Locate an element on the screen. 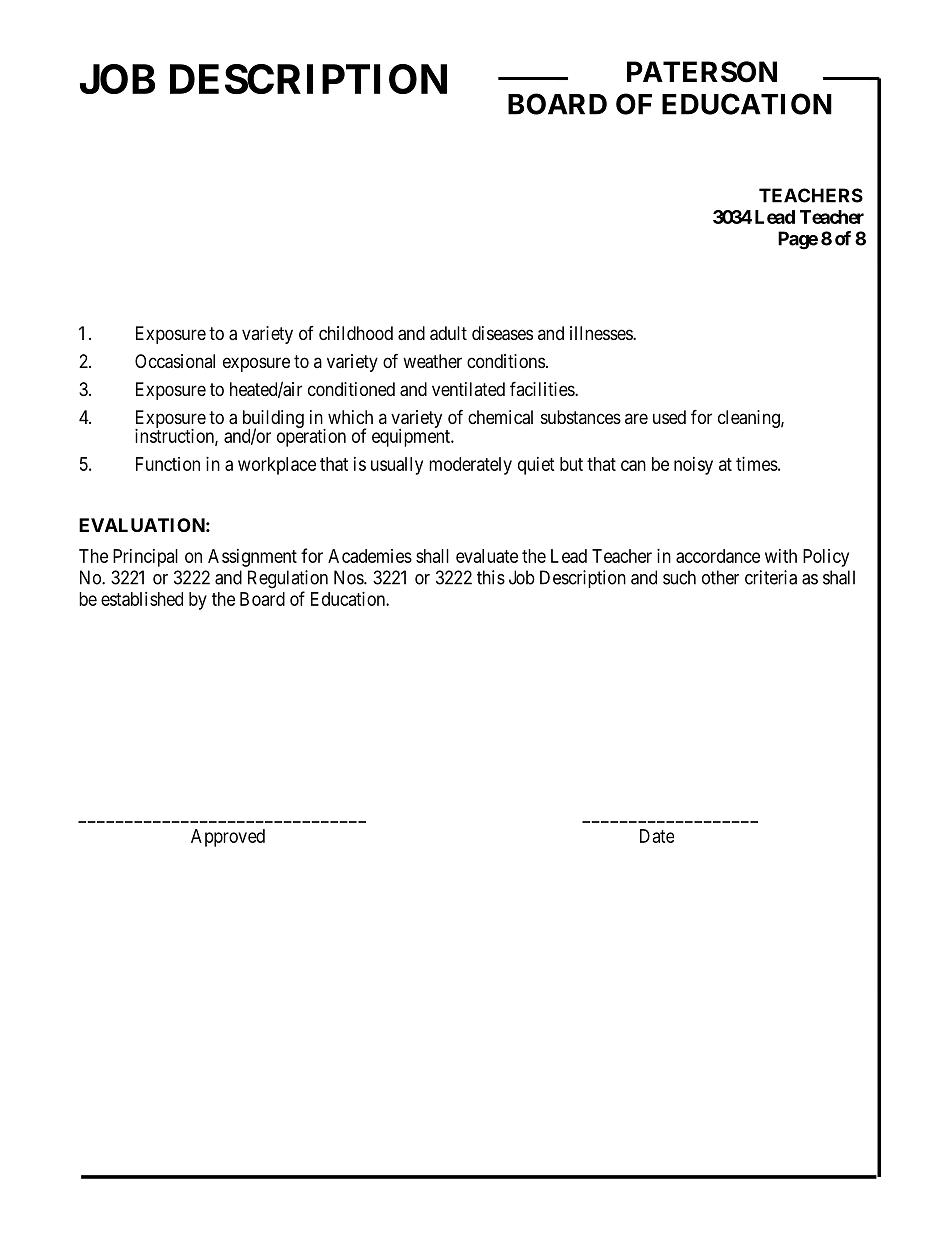  PATERSON is located at coordinates (702, 72).
